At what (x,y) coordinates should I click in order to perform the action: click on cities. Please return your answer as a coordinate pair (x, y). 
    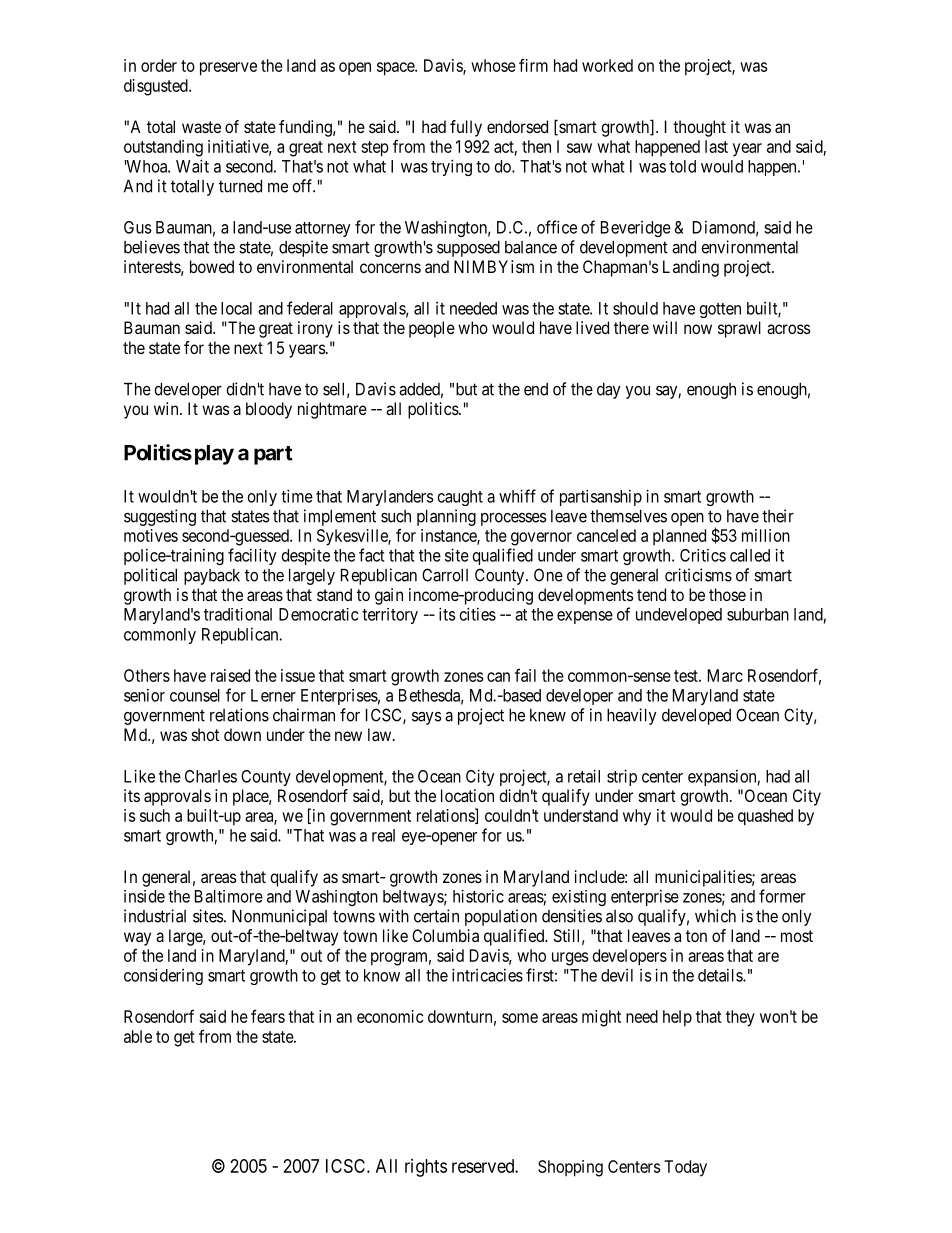
    Looking at the image, I should click on (478, 614).
